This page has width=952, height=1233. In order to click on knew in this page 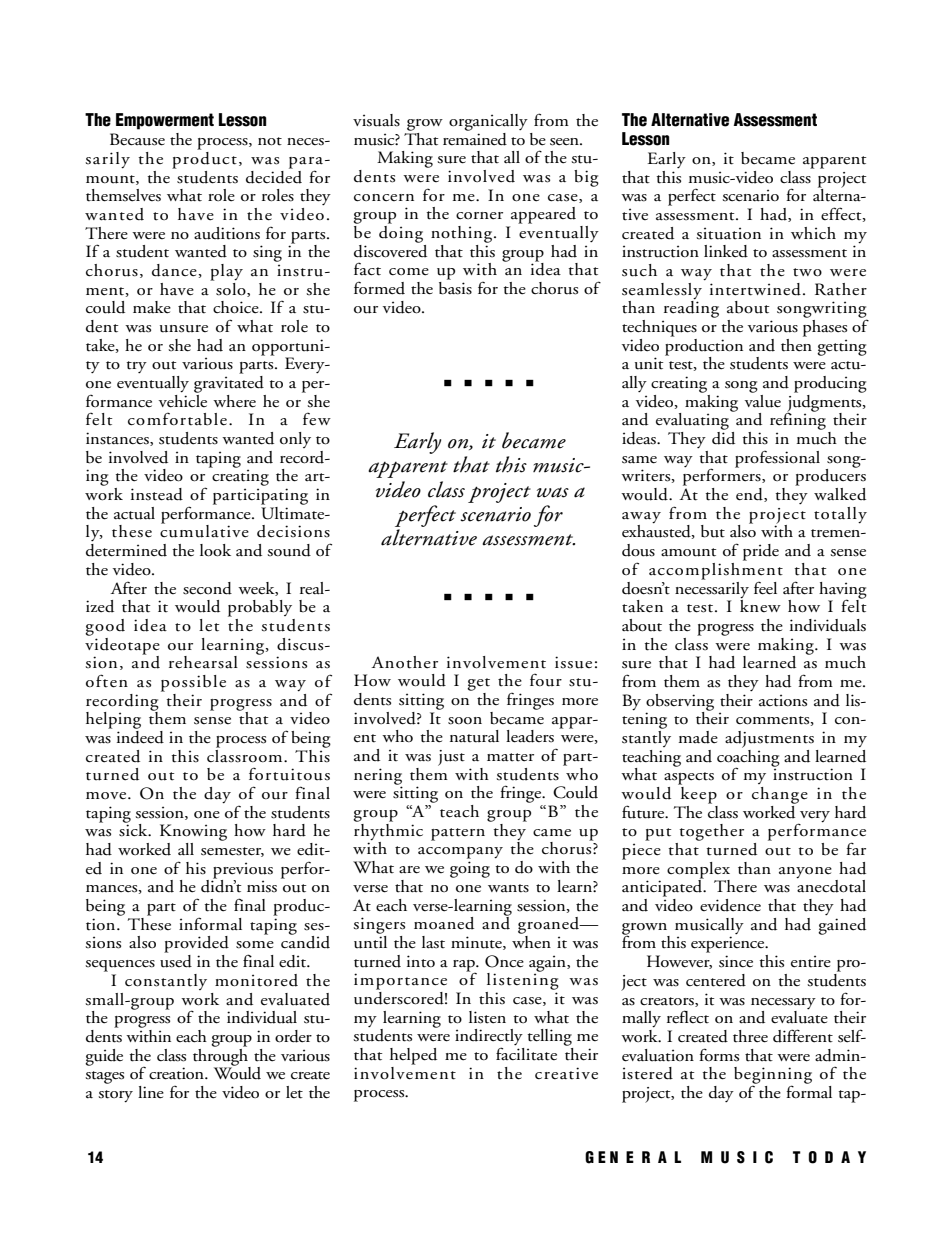, I will do `click(760, 605)`.
